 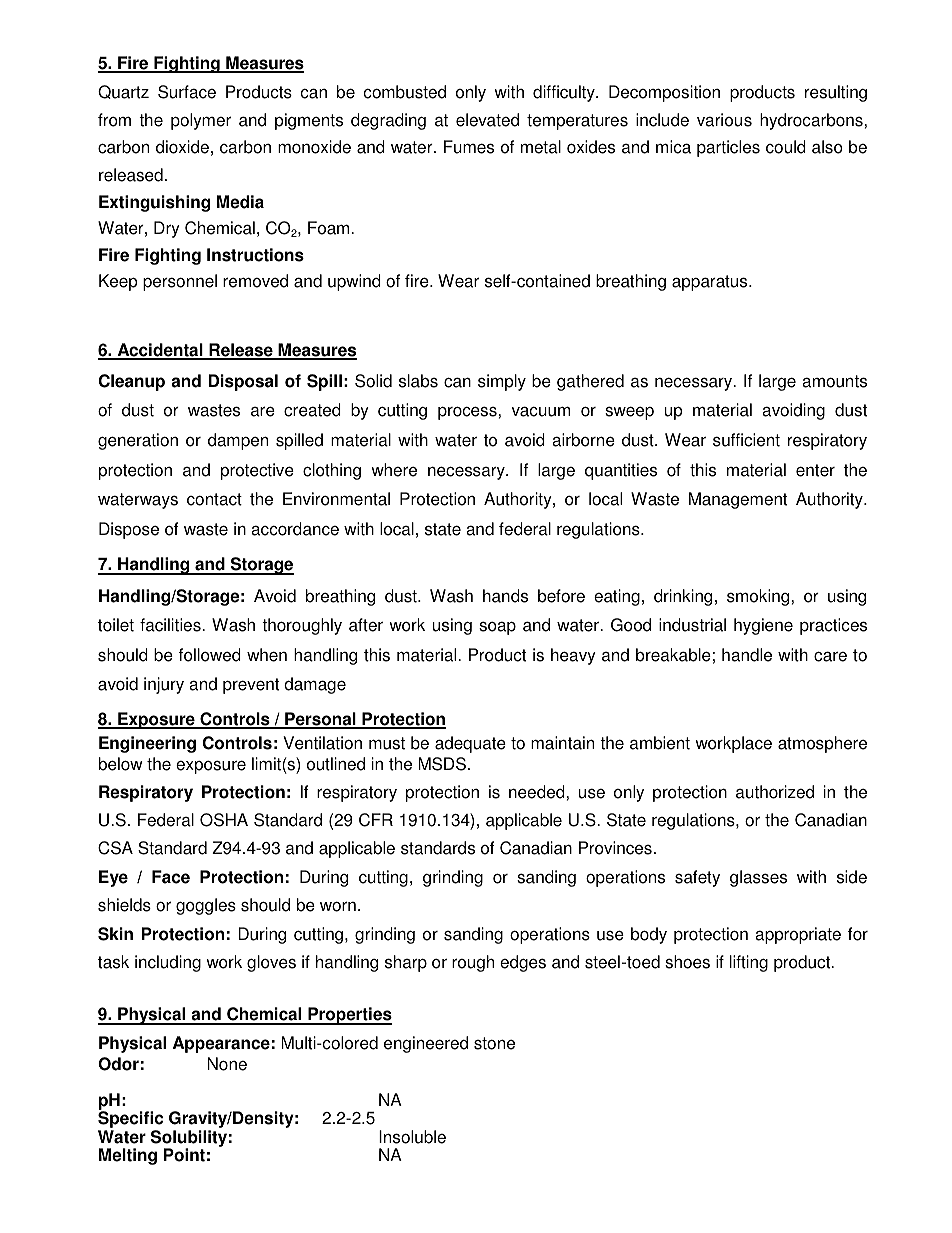 What do you see at coordinates (497, 628) in the screenshot?
I see `soap` at bounding box center [497, 628].
